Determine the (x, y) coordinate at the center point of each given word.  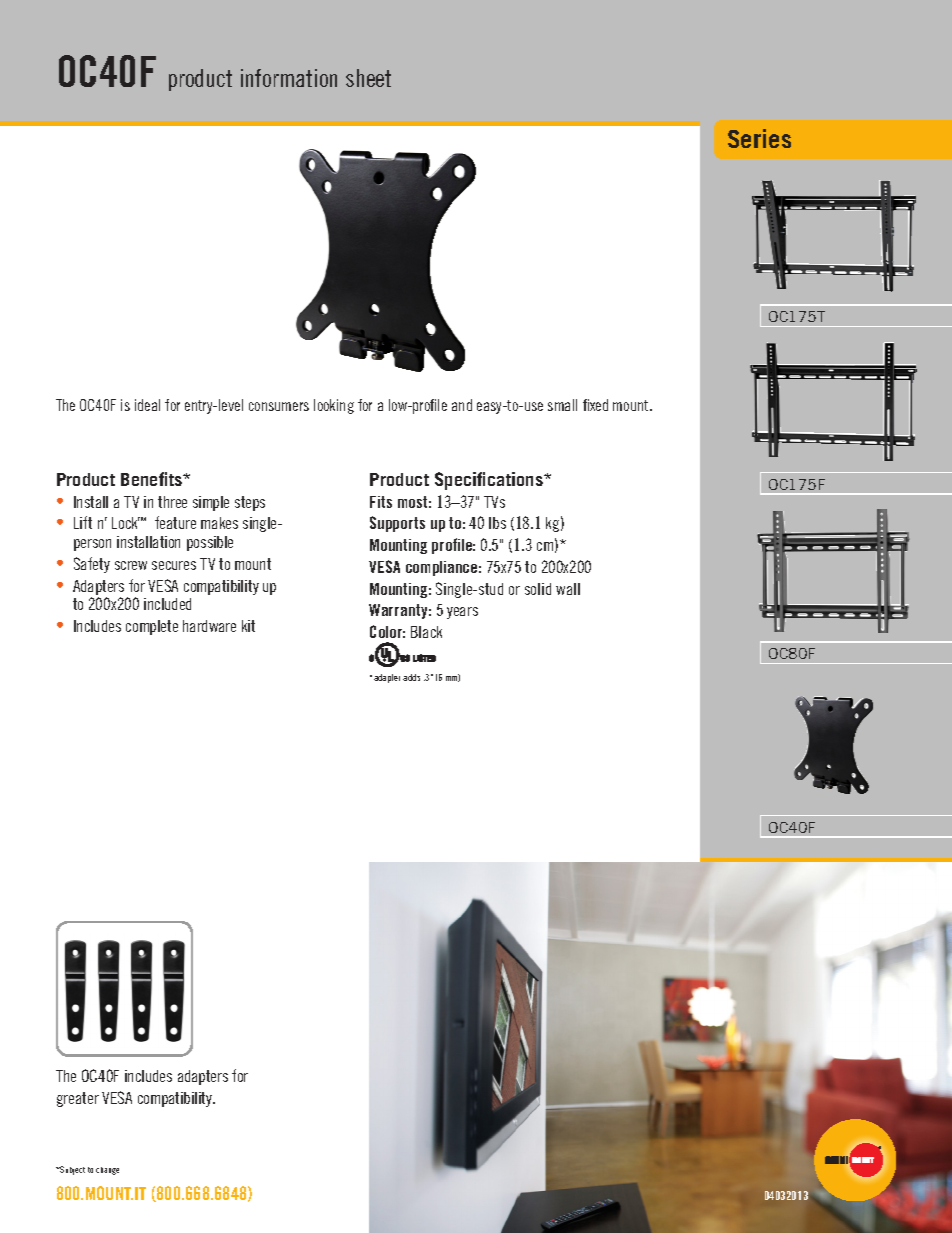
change (107, 1171)
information (289, 78)
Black (426, 632)
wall (568, 589)
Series (759, 138)
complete (152, 627)
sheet (368, 78)
